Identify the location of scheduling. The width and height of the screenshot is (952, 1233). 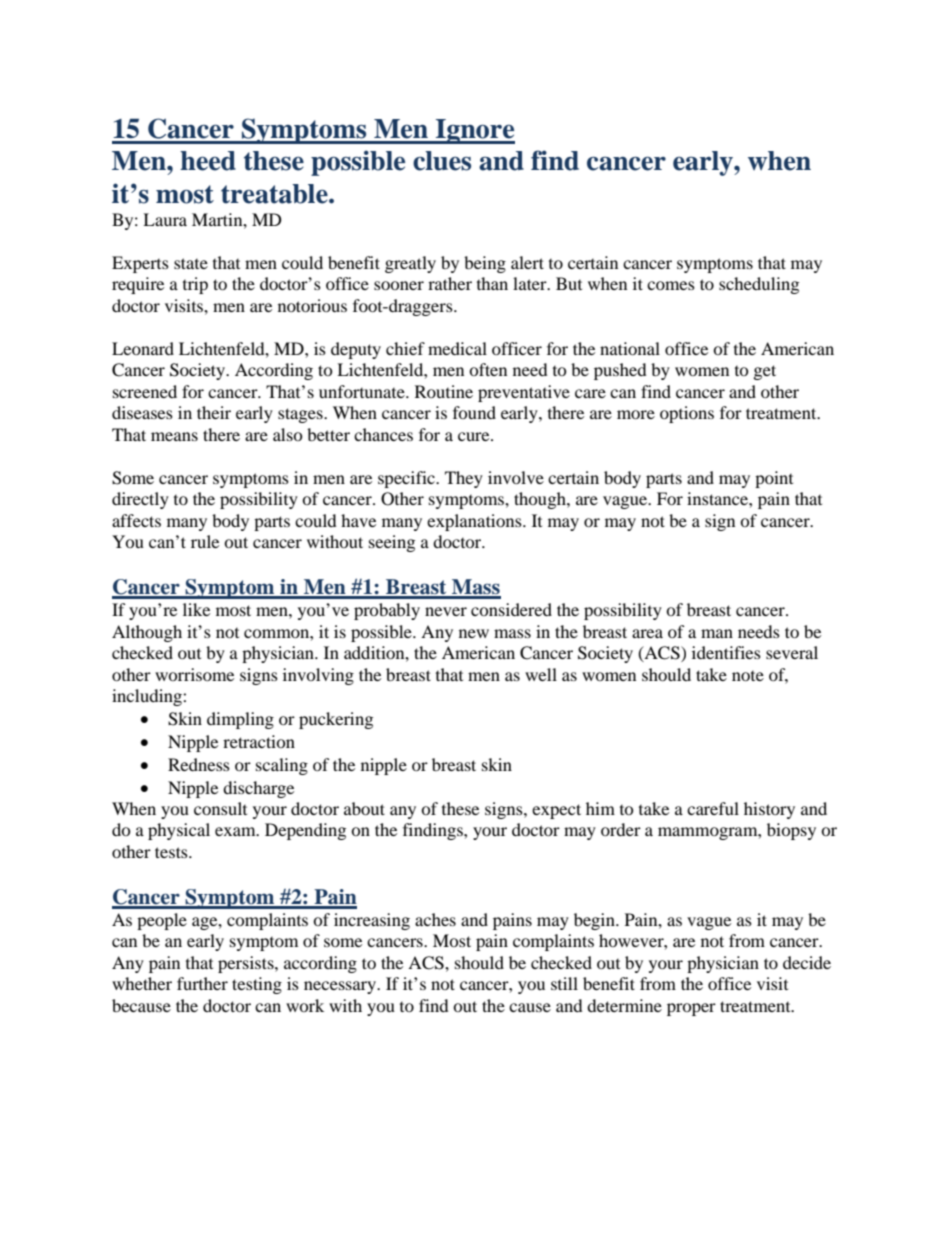
(759, 285).
